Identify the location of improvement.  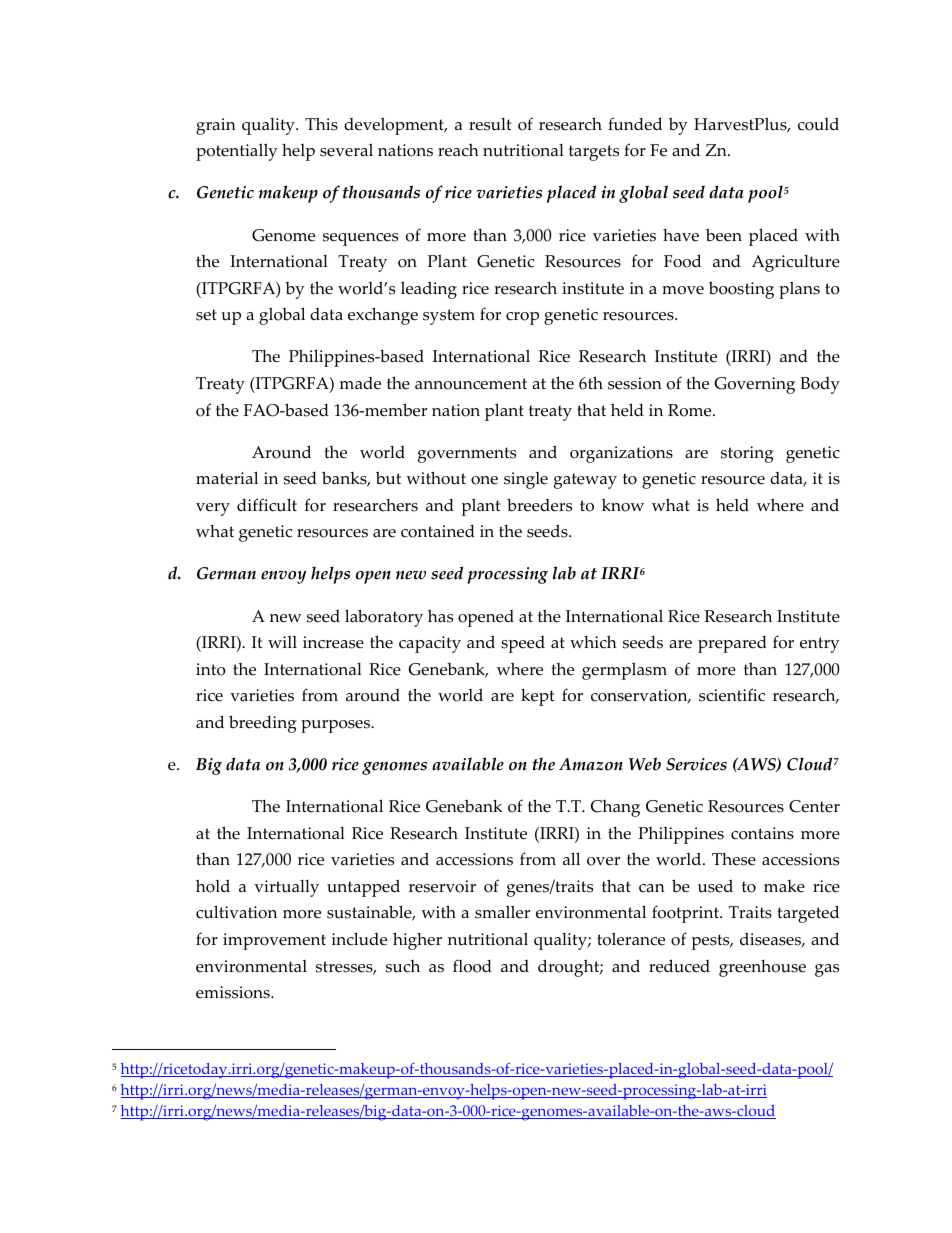
(274, 941).
